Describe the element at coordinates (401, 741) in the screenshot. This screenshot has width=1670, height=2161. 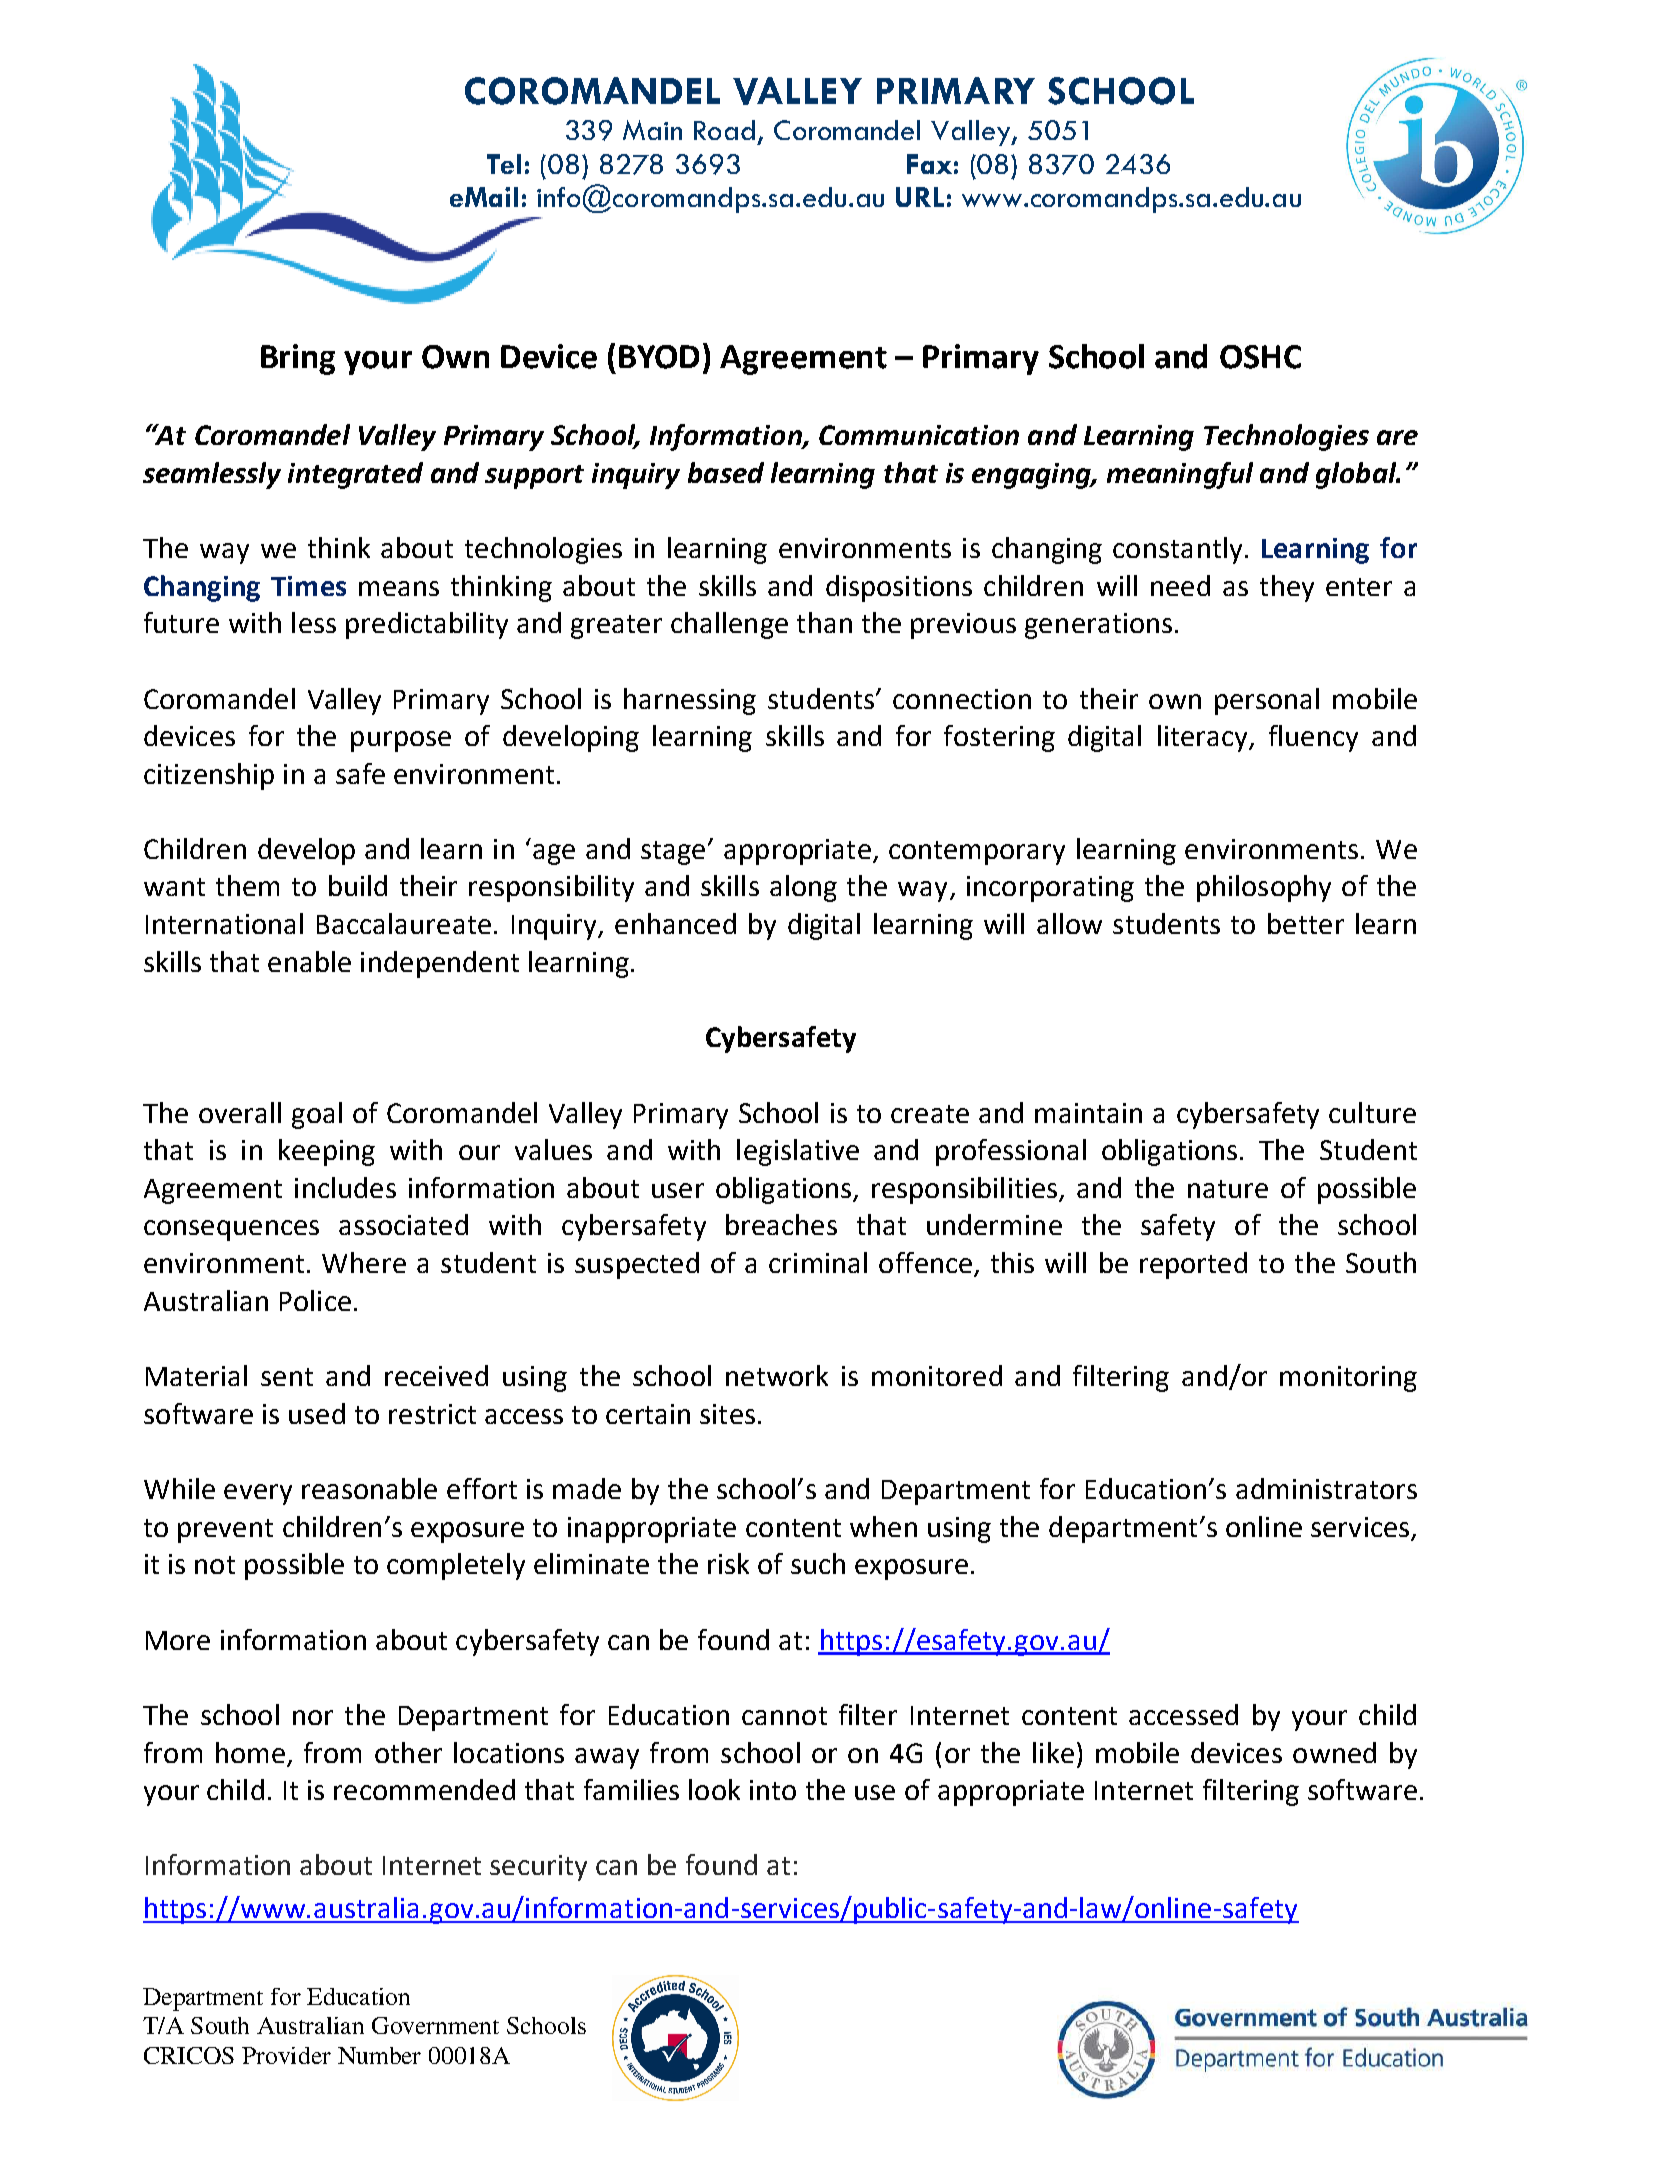
I see `purpose` at that location.
